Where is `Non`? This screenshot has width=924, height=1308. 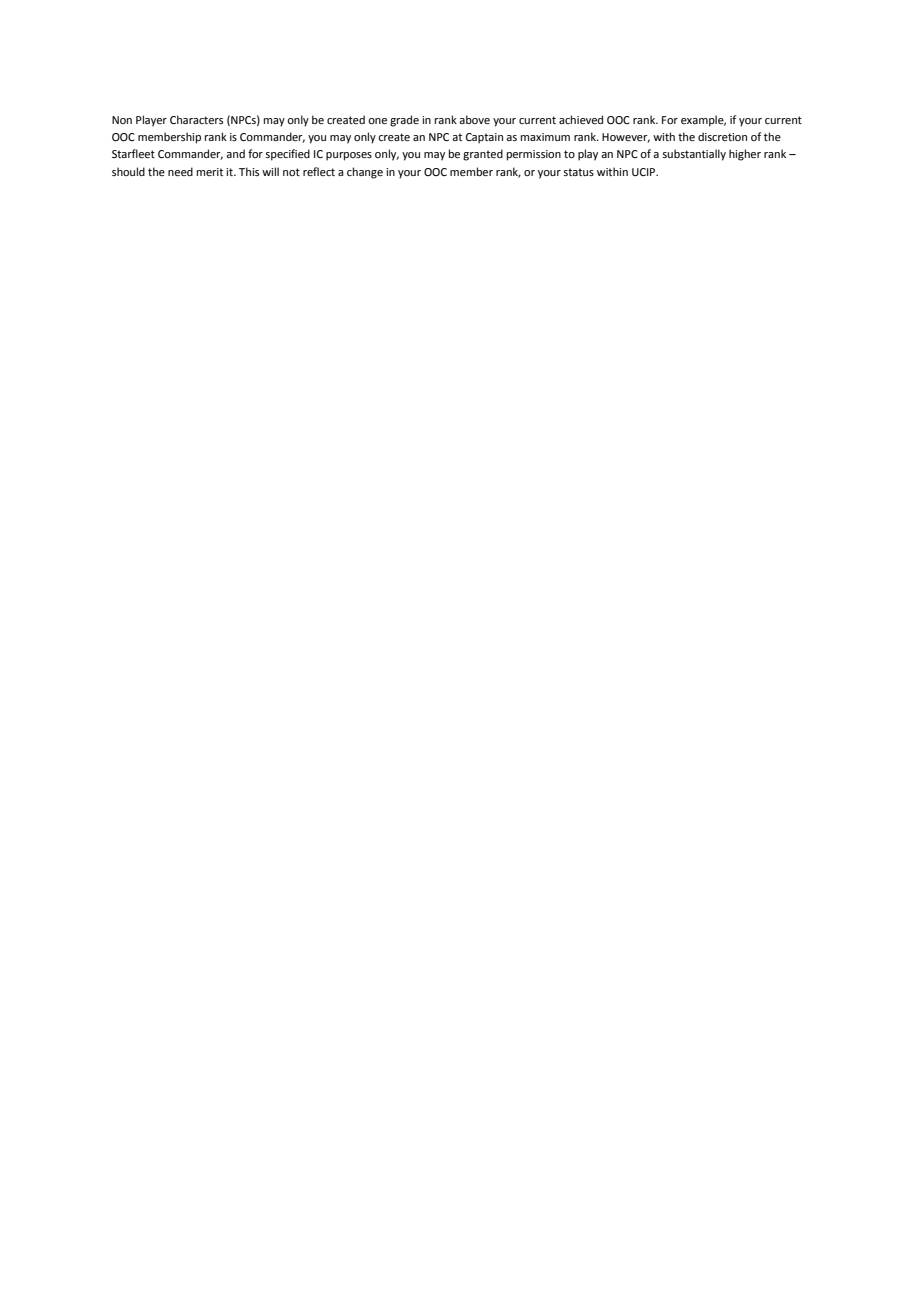 Non is located at coordinates (122, 120).
